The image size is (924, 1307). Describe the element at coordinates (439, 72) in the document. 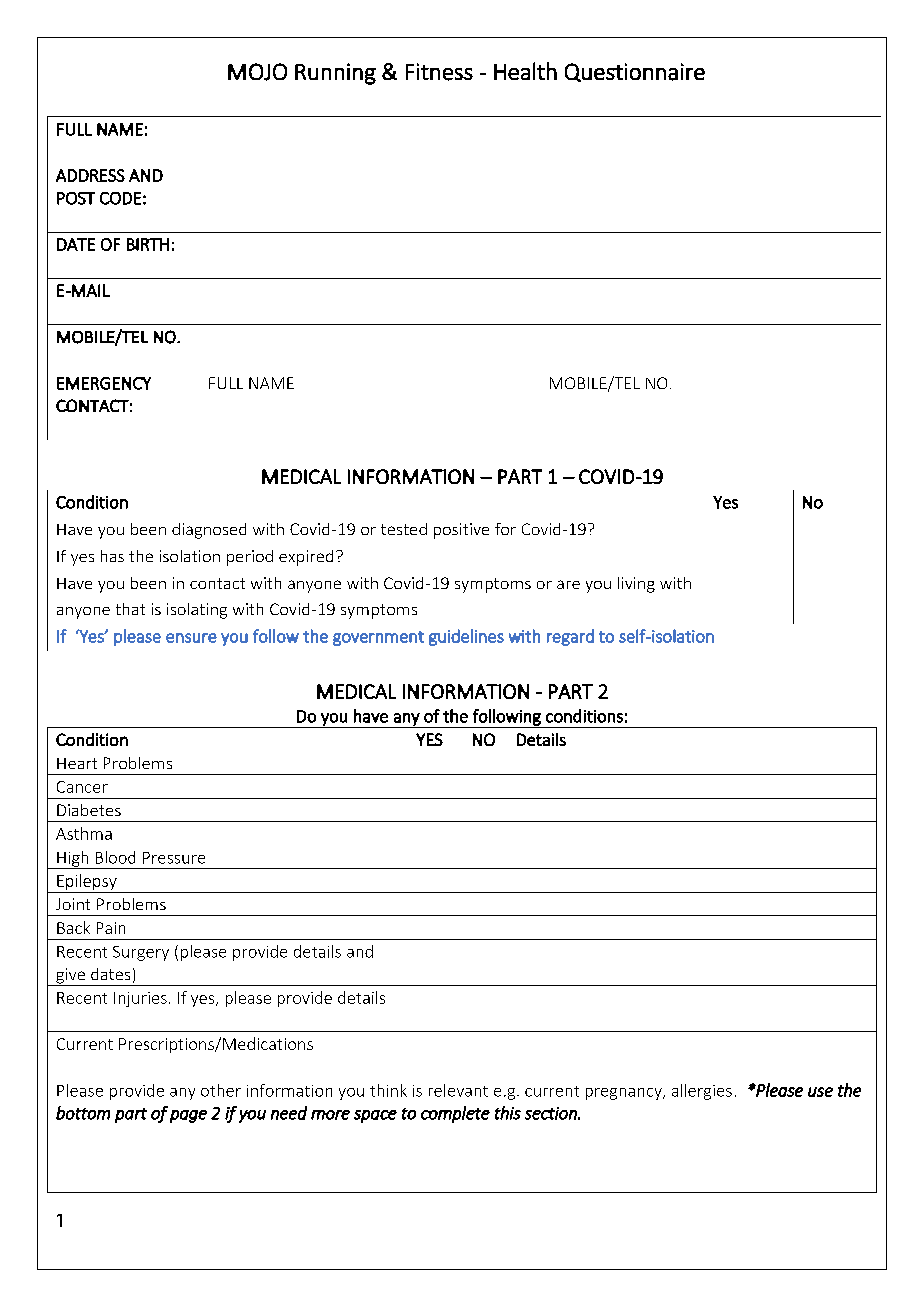

I see `Fitness` at that location.
